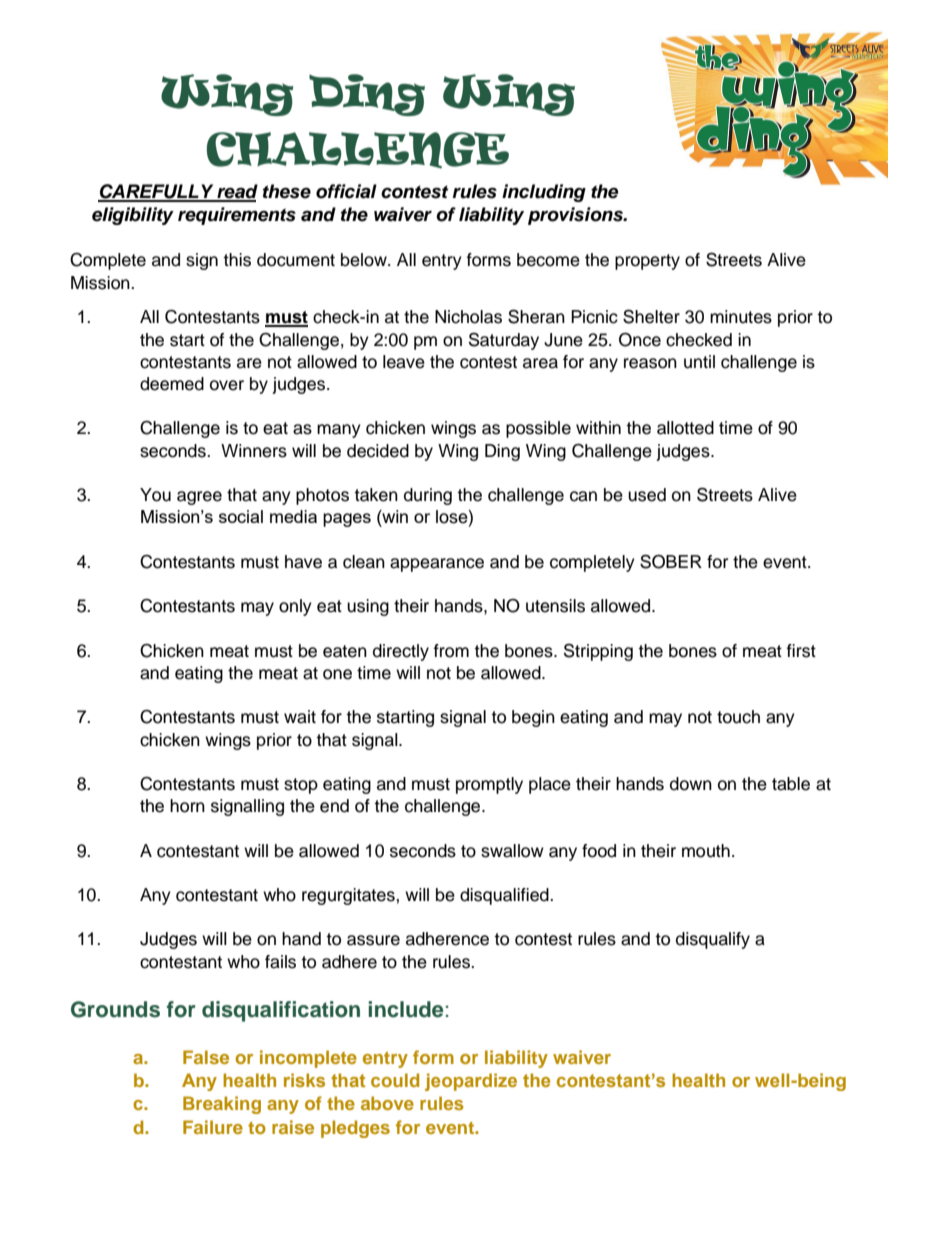 The image size is (952, 1233). I want to click on jeopardize, so click(471, 1082).
